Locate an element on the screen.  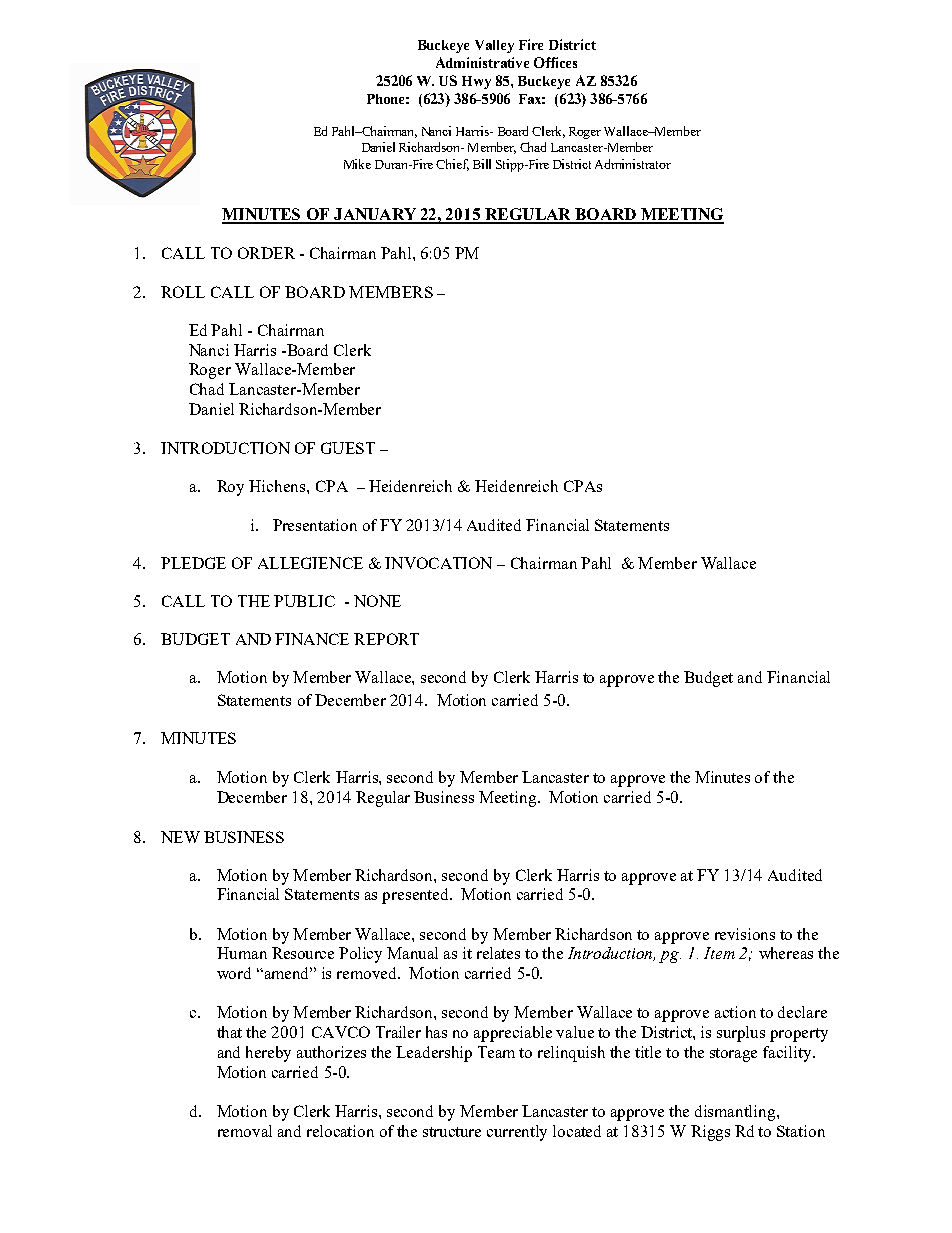
ORDER is located at coordinates (266, 253).
